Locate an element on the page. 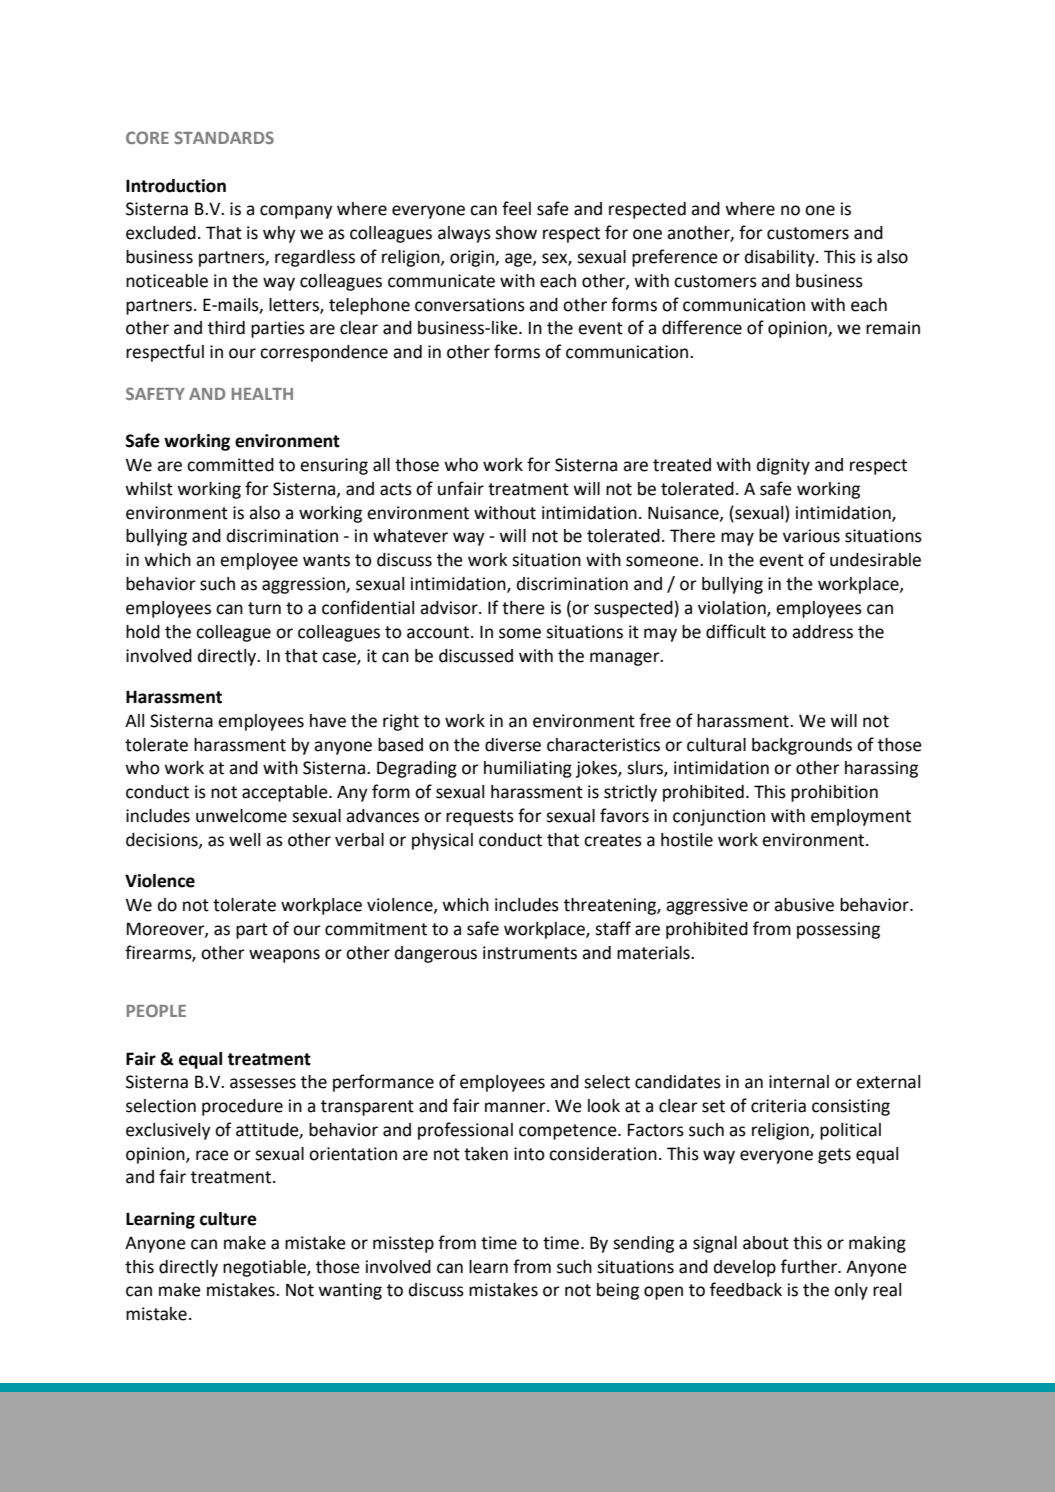 The height and width of the page is (1492, 1055). negotiable is located at coordinates (265, 1268).
